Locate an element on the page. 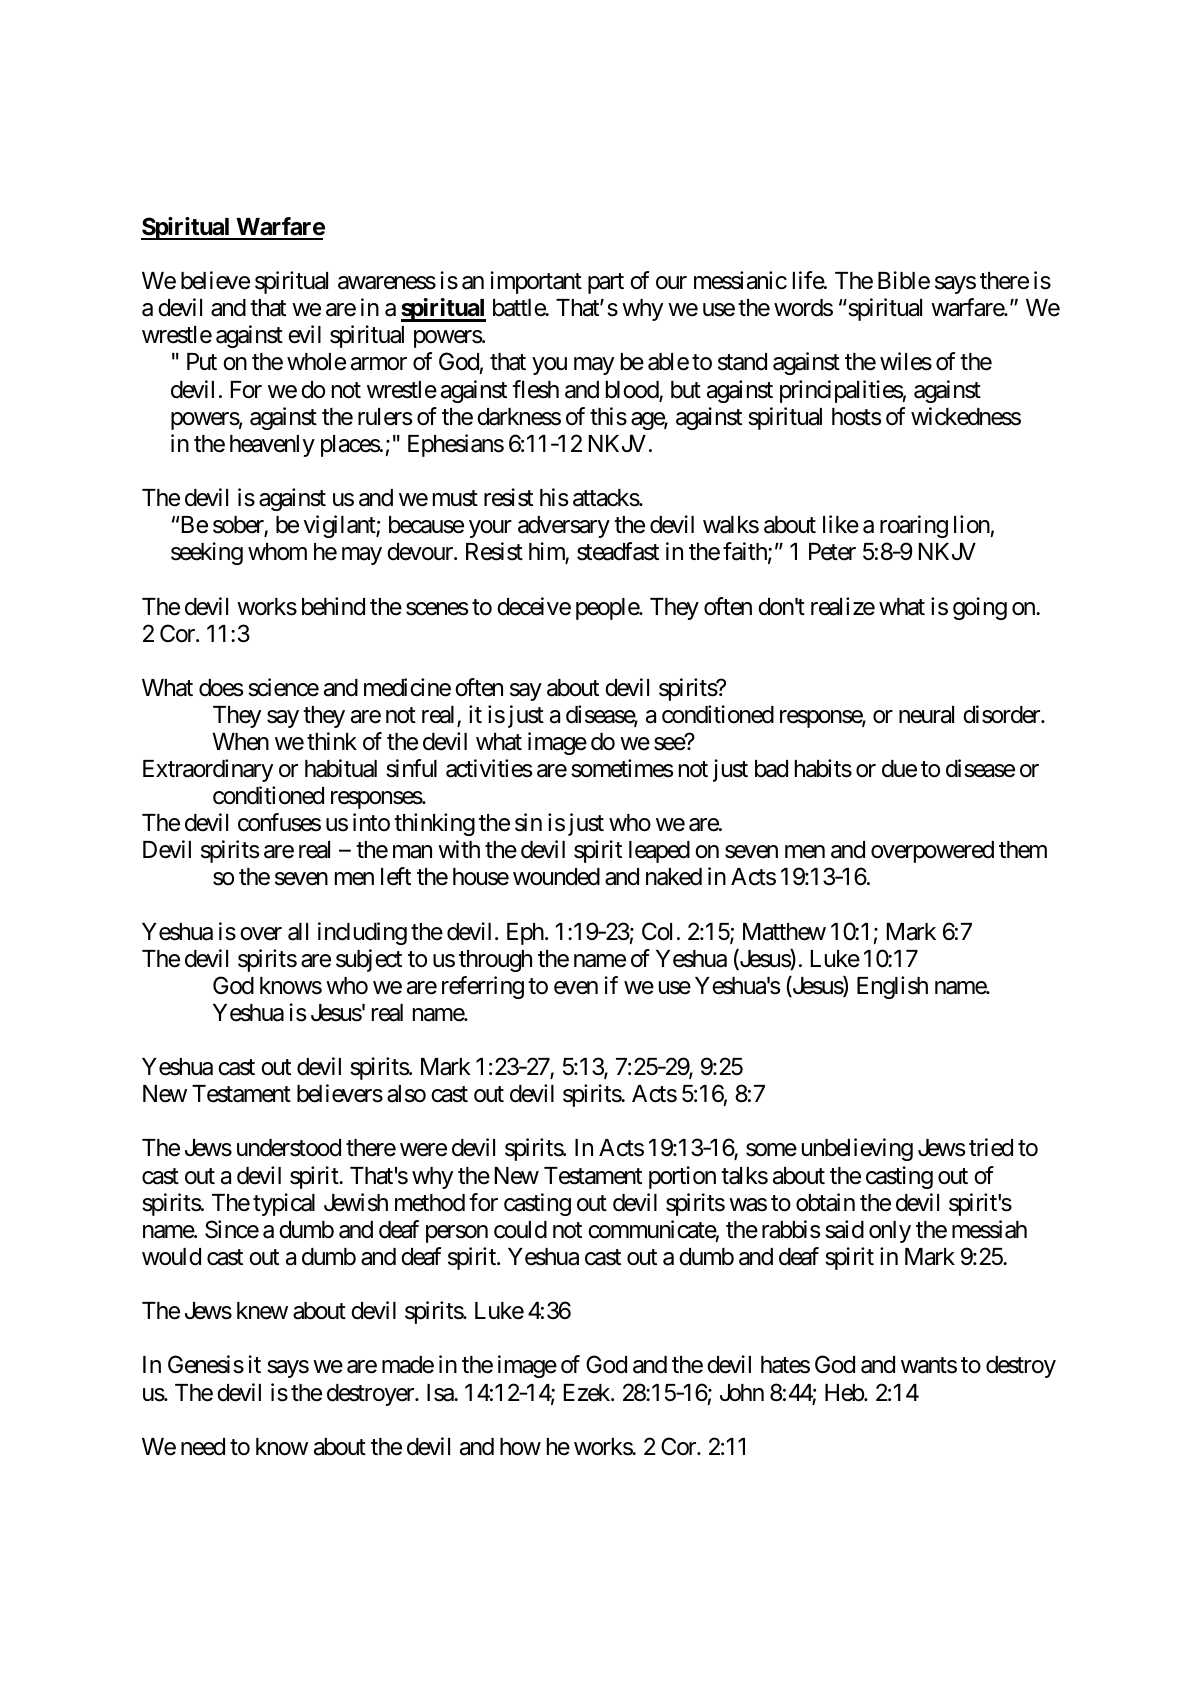 The image size is (1201, 1699). all is located at coordinates (298, 932).
